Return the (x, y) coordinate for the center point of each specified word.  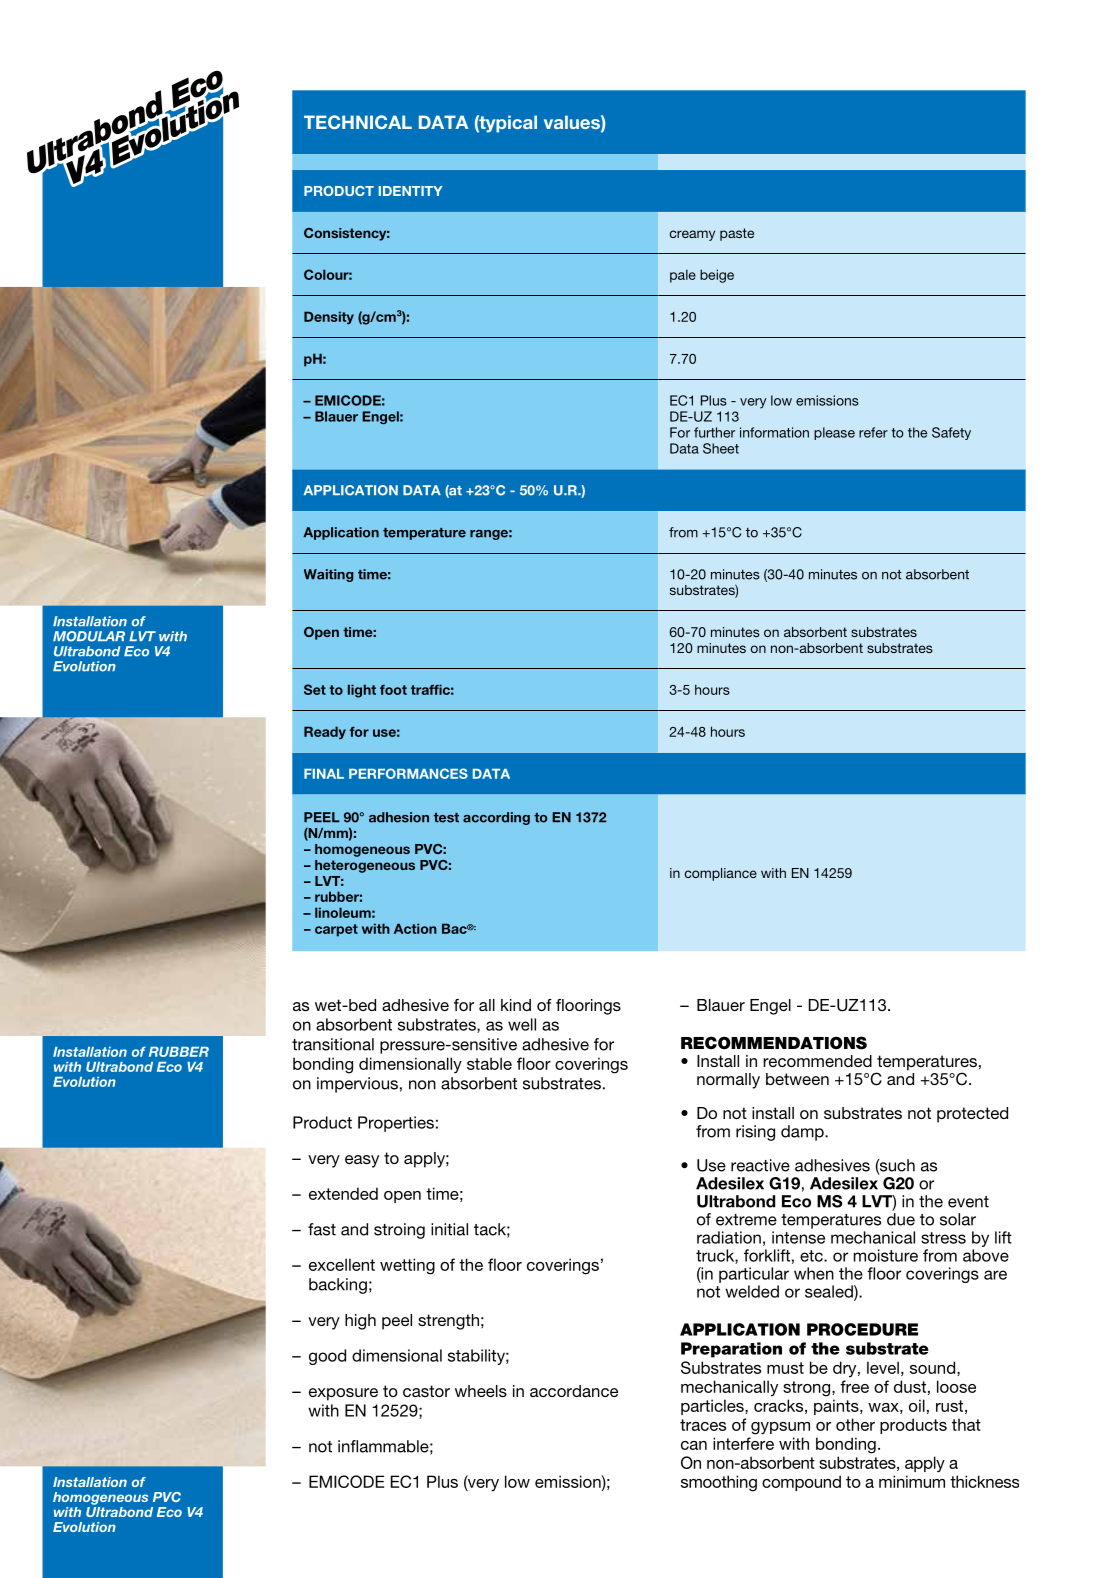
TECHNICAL (358, 122)
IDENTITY (411, 191)
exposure (343, 1394)
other (855, 1424)
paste (737, 234)
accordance (574, 1391)
